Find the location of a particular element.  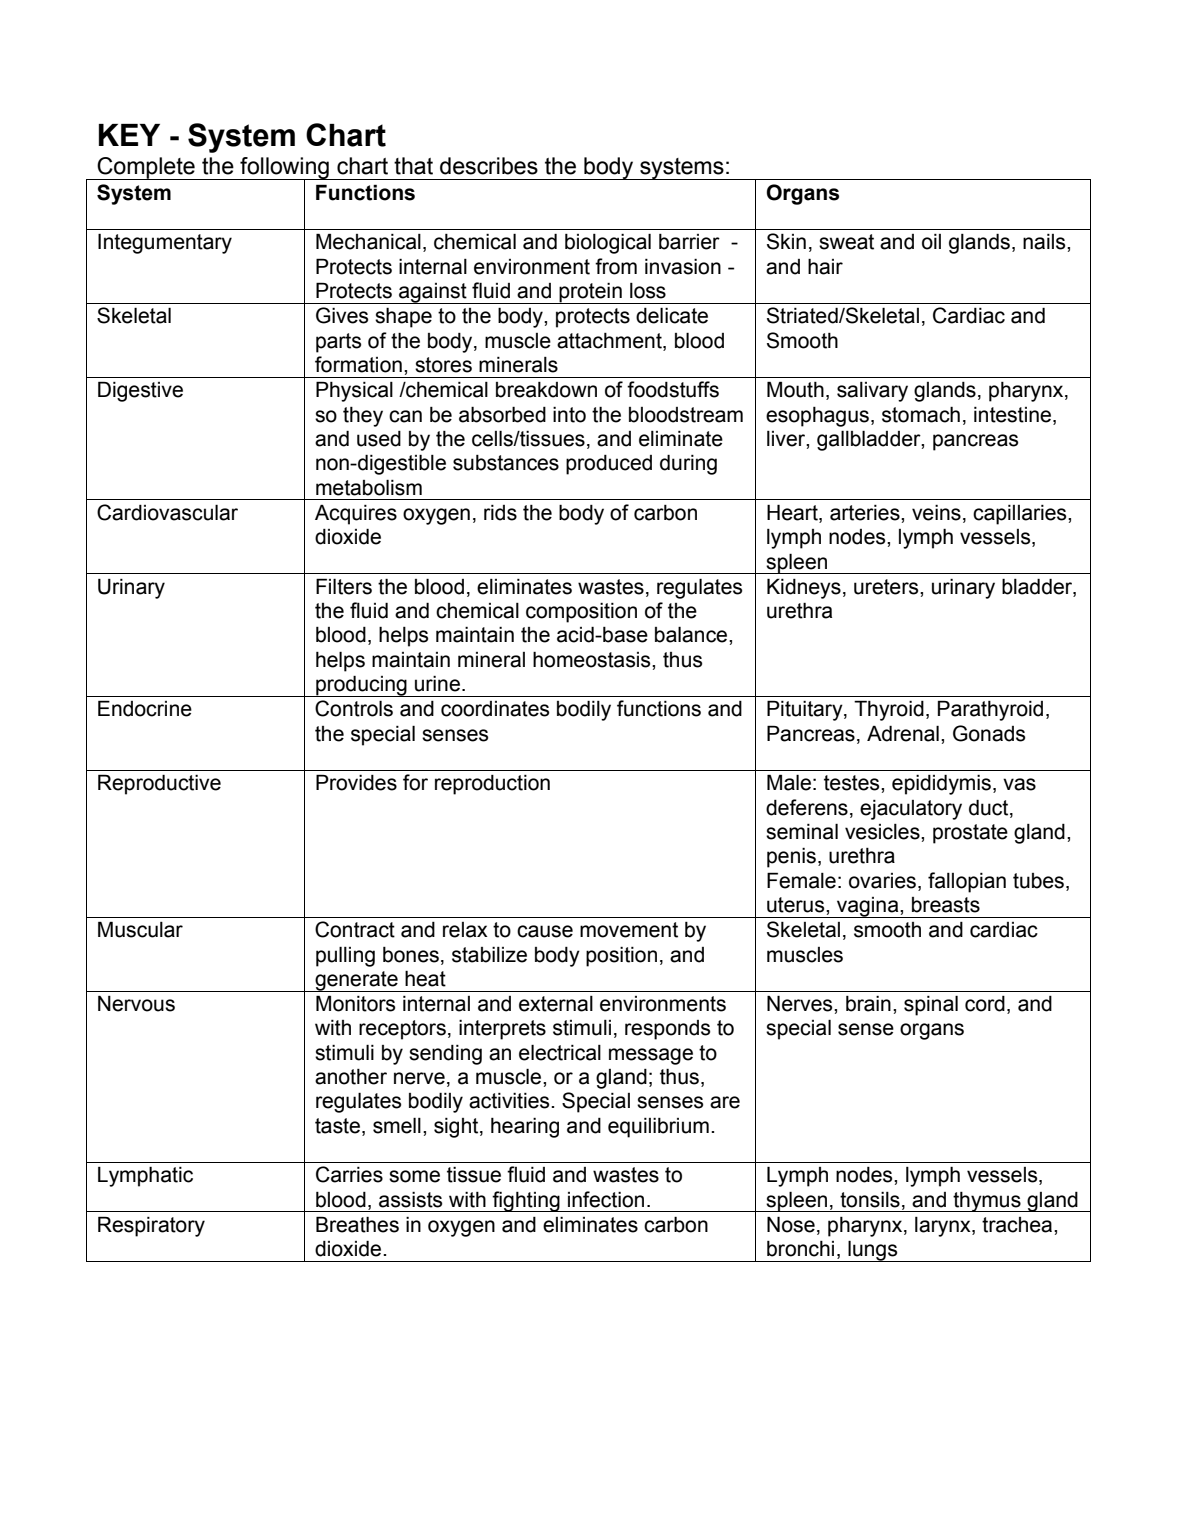

larynx is located at coordinates (944, 1227).
